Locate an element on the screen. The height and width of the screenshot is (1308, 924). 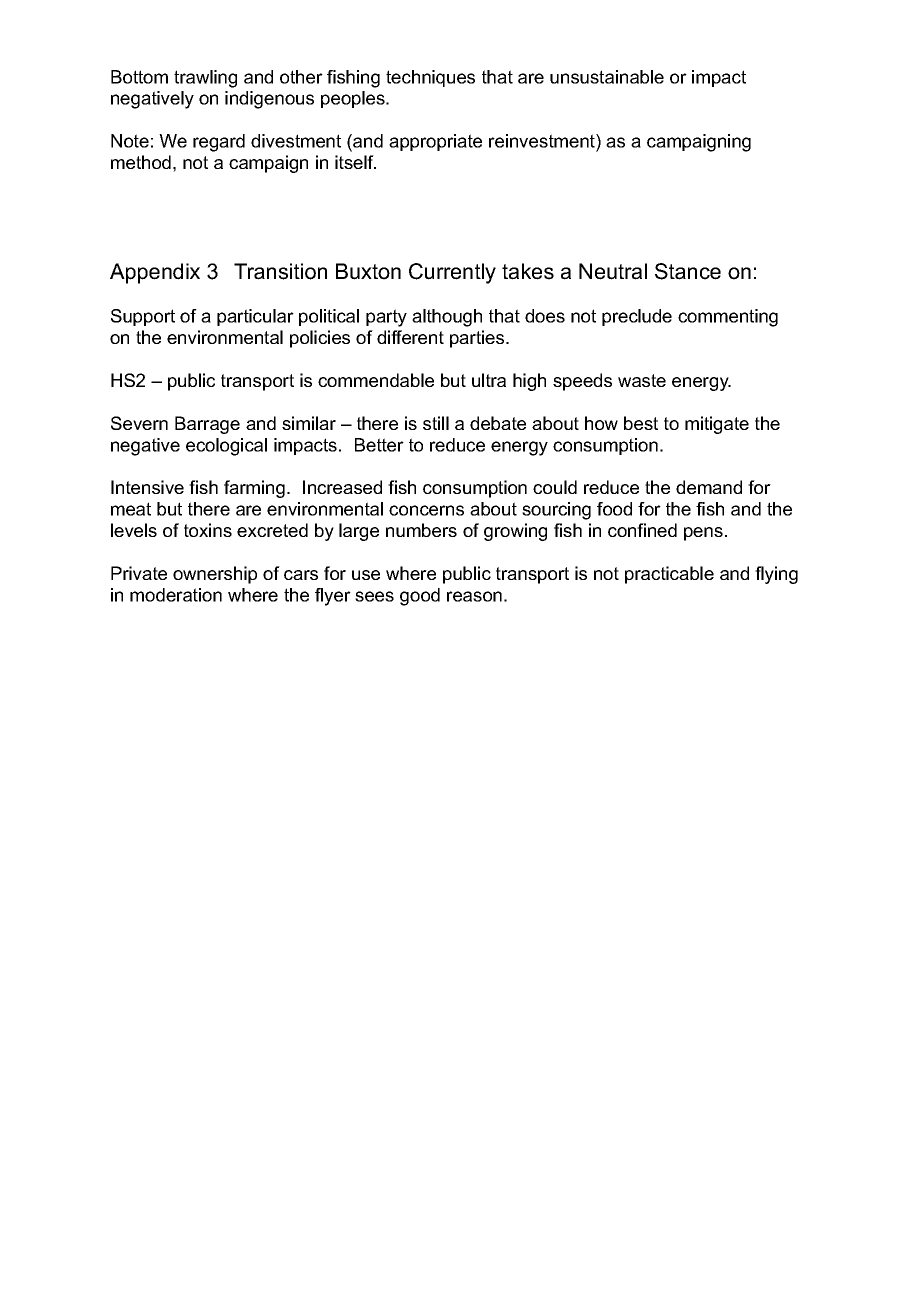
commenting is located at coordinates (728, 318).
